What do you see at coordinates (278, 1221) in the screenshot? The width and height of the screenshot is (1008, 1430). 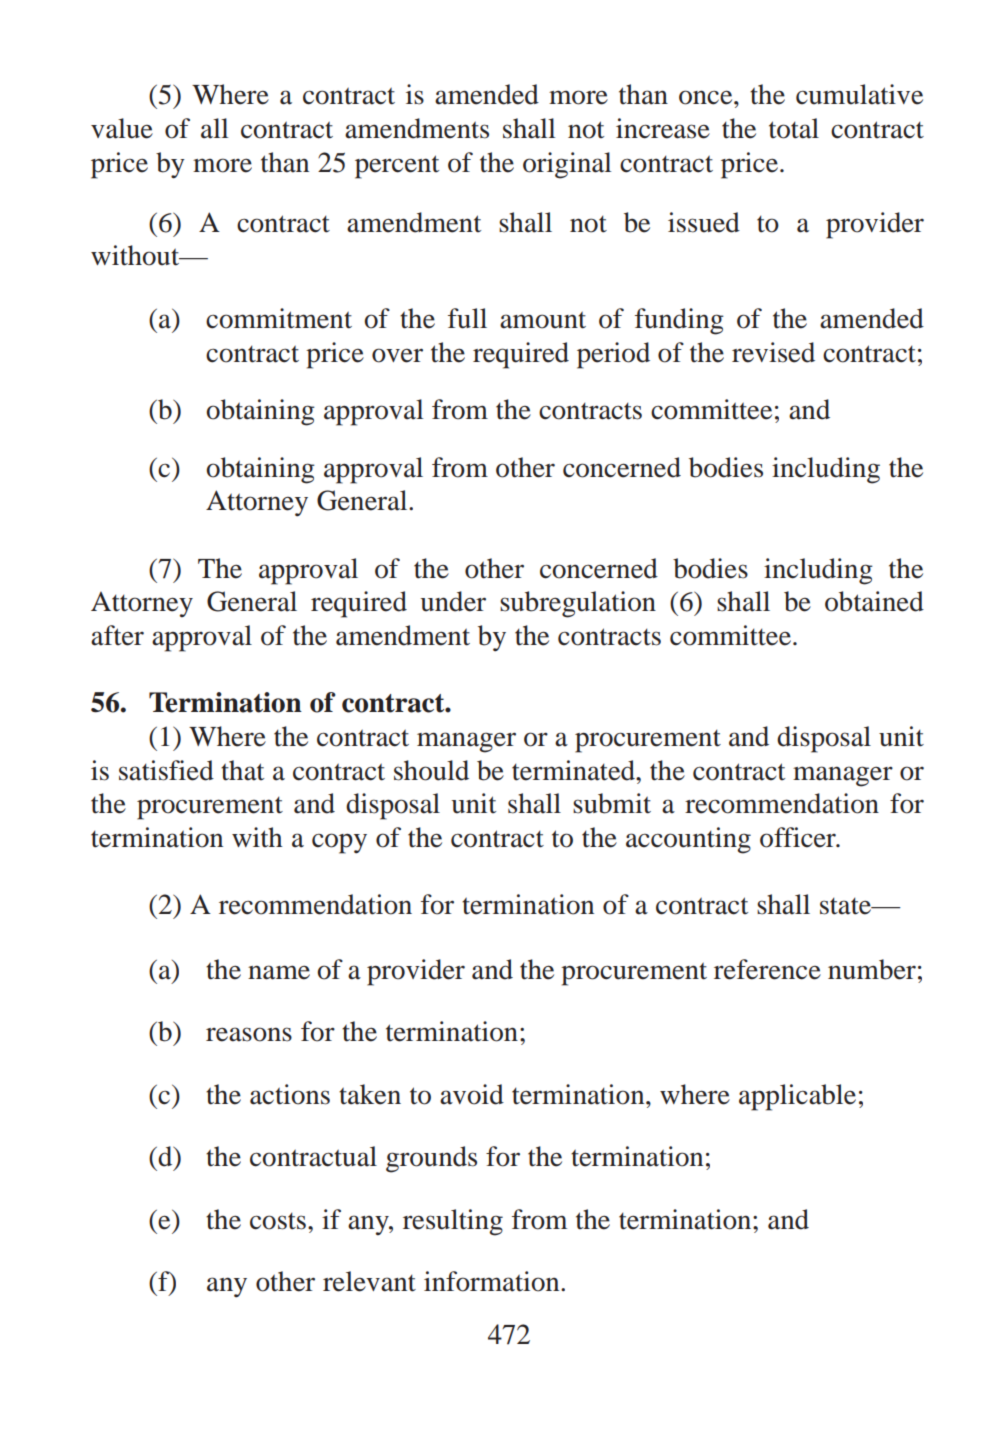 I see `costs` at bounding box center [278, 1221].
